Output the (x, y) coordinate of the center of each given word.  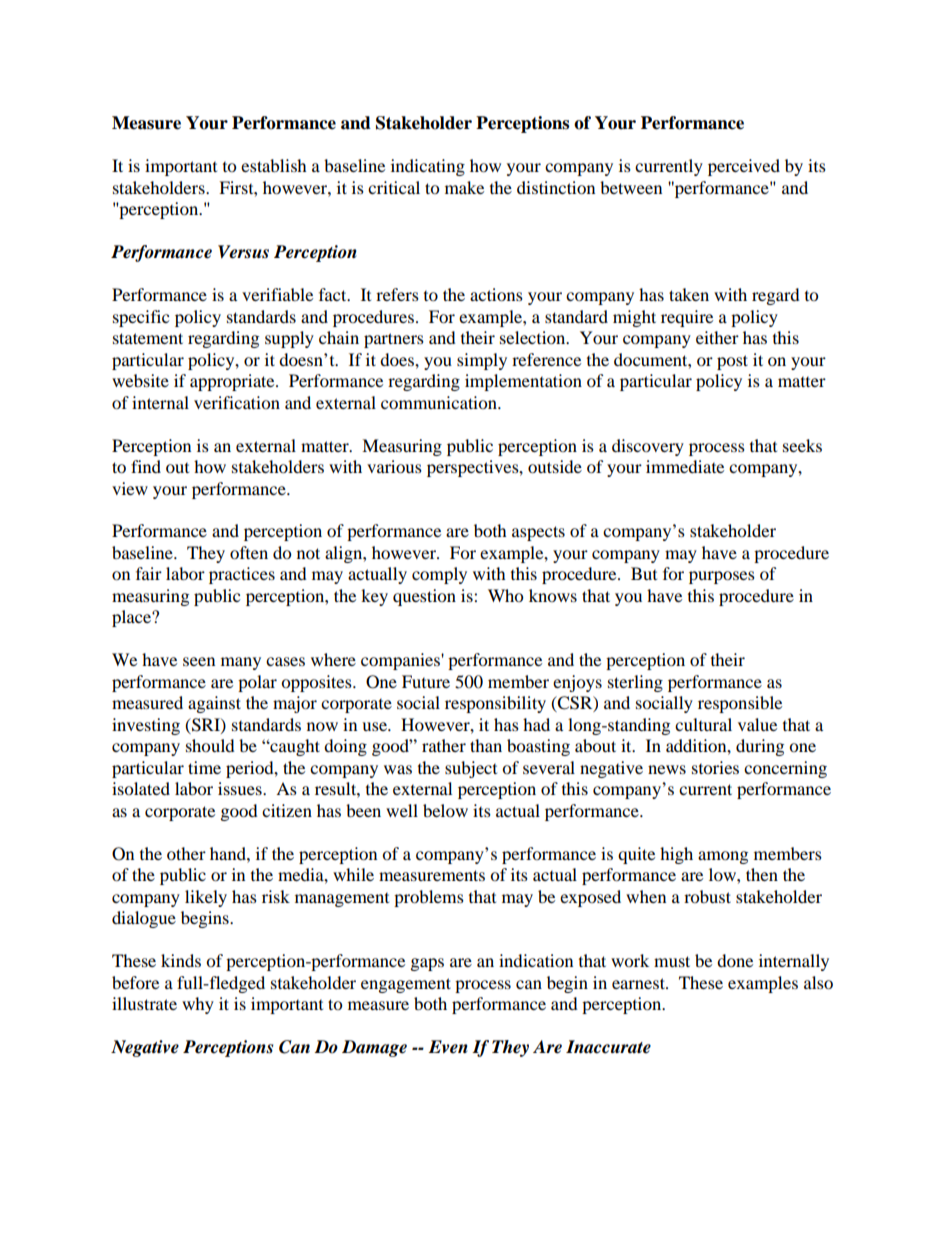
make (464, 187)
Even (448, 1047)
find (146, 466)
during (760, 747)
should (210, 745)
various (394, 466)
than (486, 745)
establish (274, 165)
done (735, 960)
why (198, 1005)
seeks (802, 445)
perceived (744, 167)
